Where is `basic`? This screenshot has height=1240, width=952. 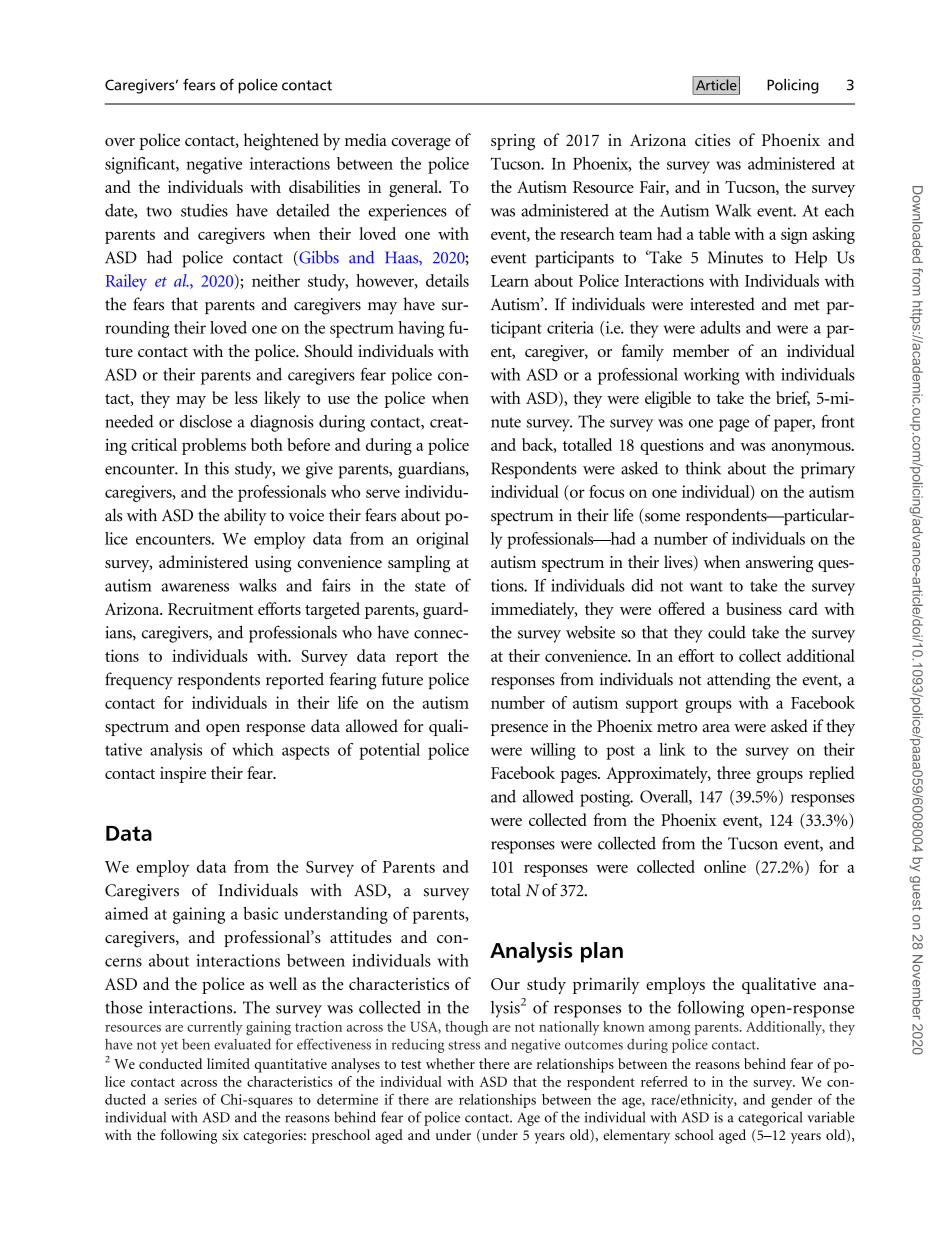
basic is located at coordinates (260, 913).
